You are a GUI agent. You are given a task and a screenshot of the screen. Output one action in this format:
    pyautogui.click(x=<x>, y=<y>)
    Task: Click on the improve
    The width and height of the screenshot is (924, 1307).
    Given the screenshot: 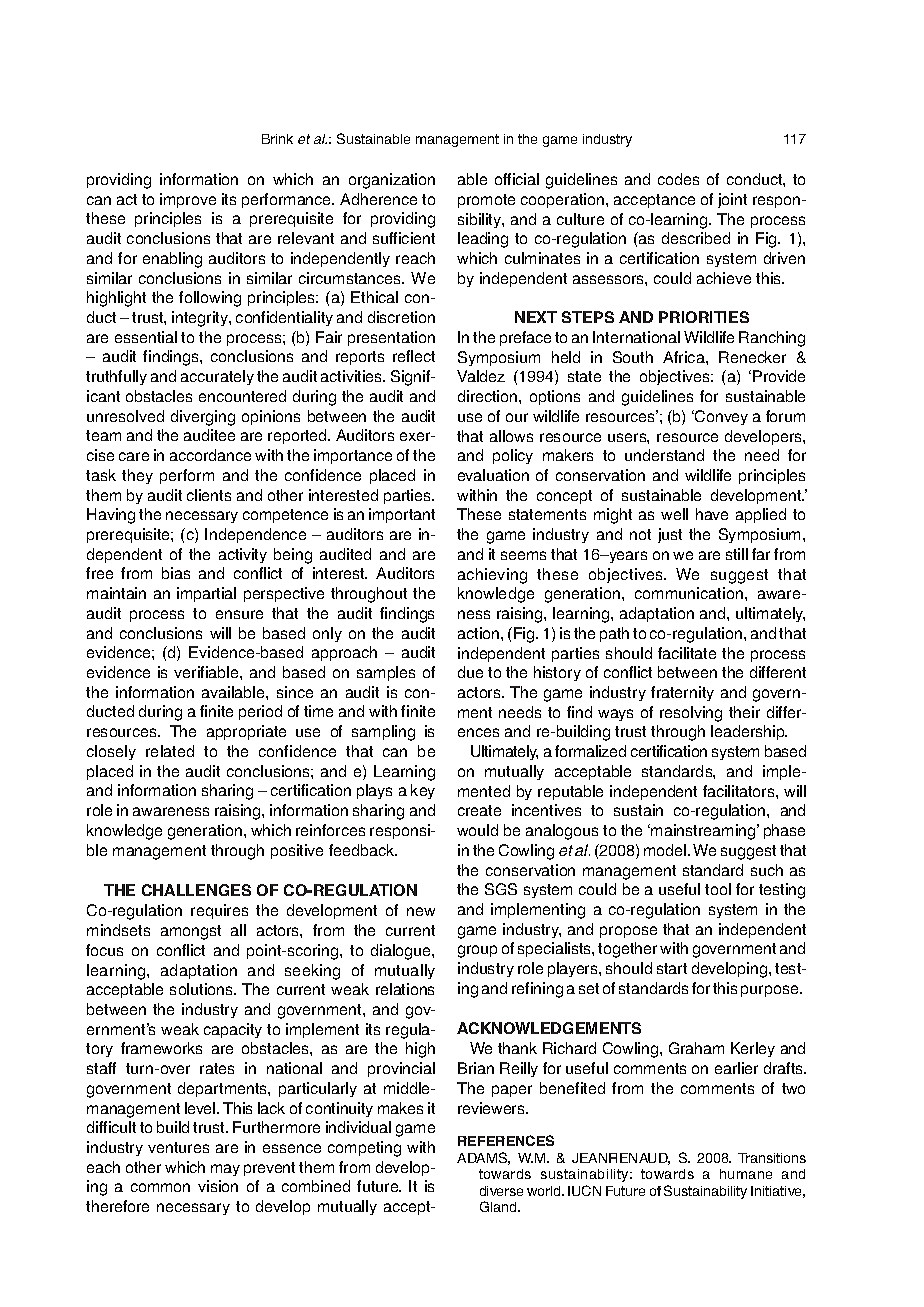 What is the action you would take?
    pyautogui.click(x=188, y=200)
